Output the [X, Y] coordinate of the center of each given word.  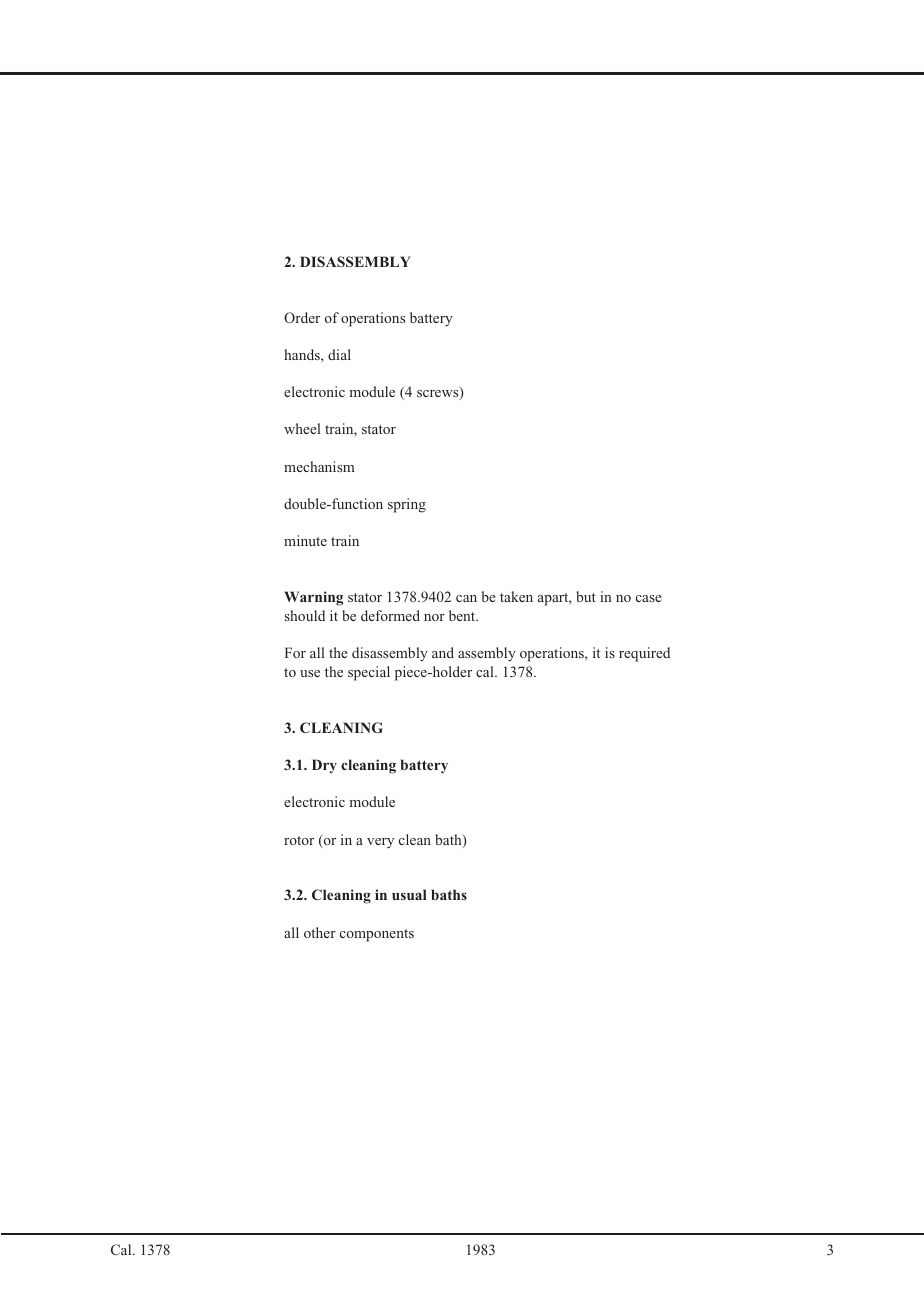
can [466, 598]
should [305, 615]
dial [339, 354]
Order [302, 317]
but [586, 596]
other [320, 932]
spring [407, 505]
